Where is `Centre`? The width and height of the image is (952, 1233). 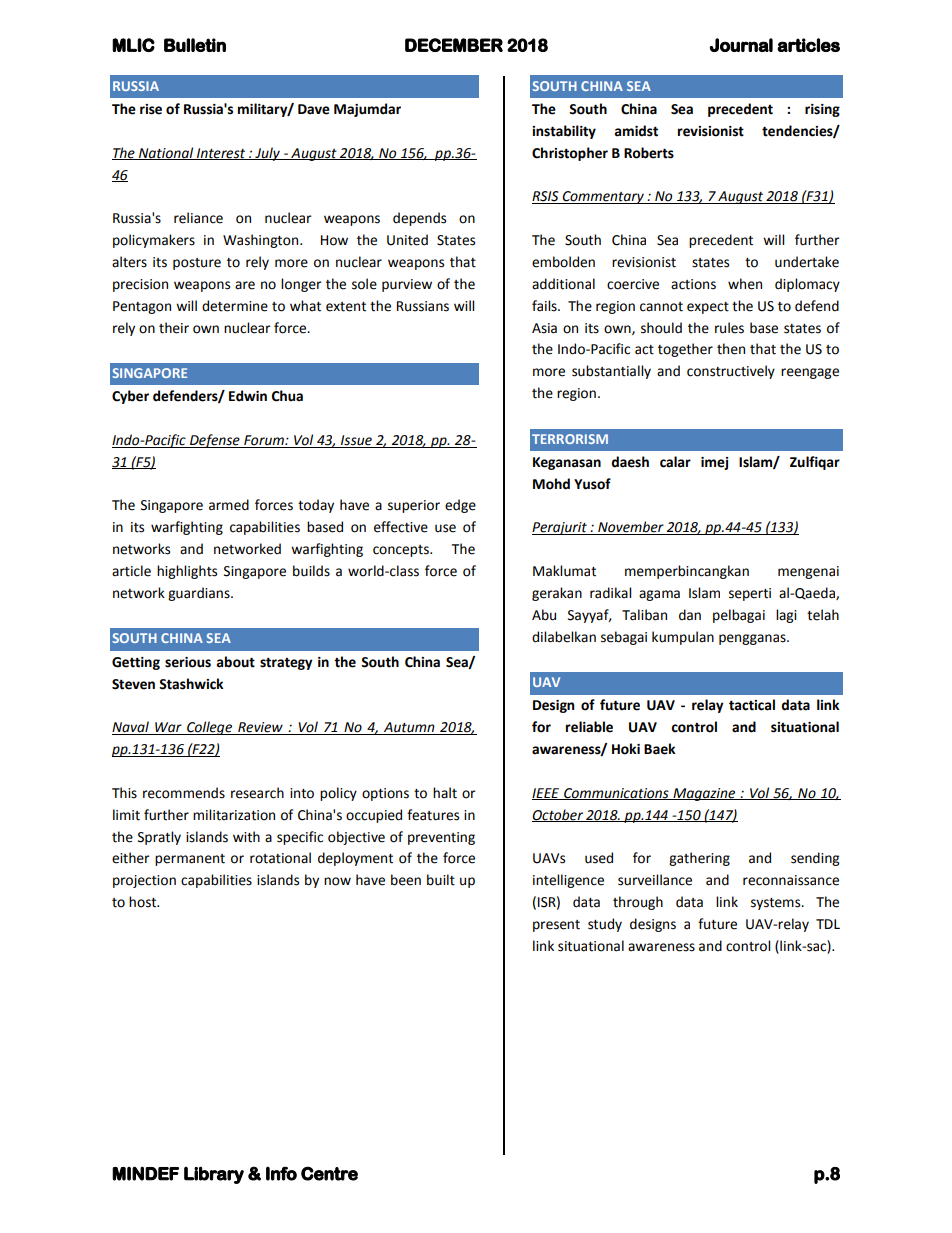
Centre is located at coordinates (329, 1173).
